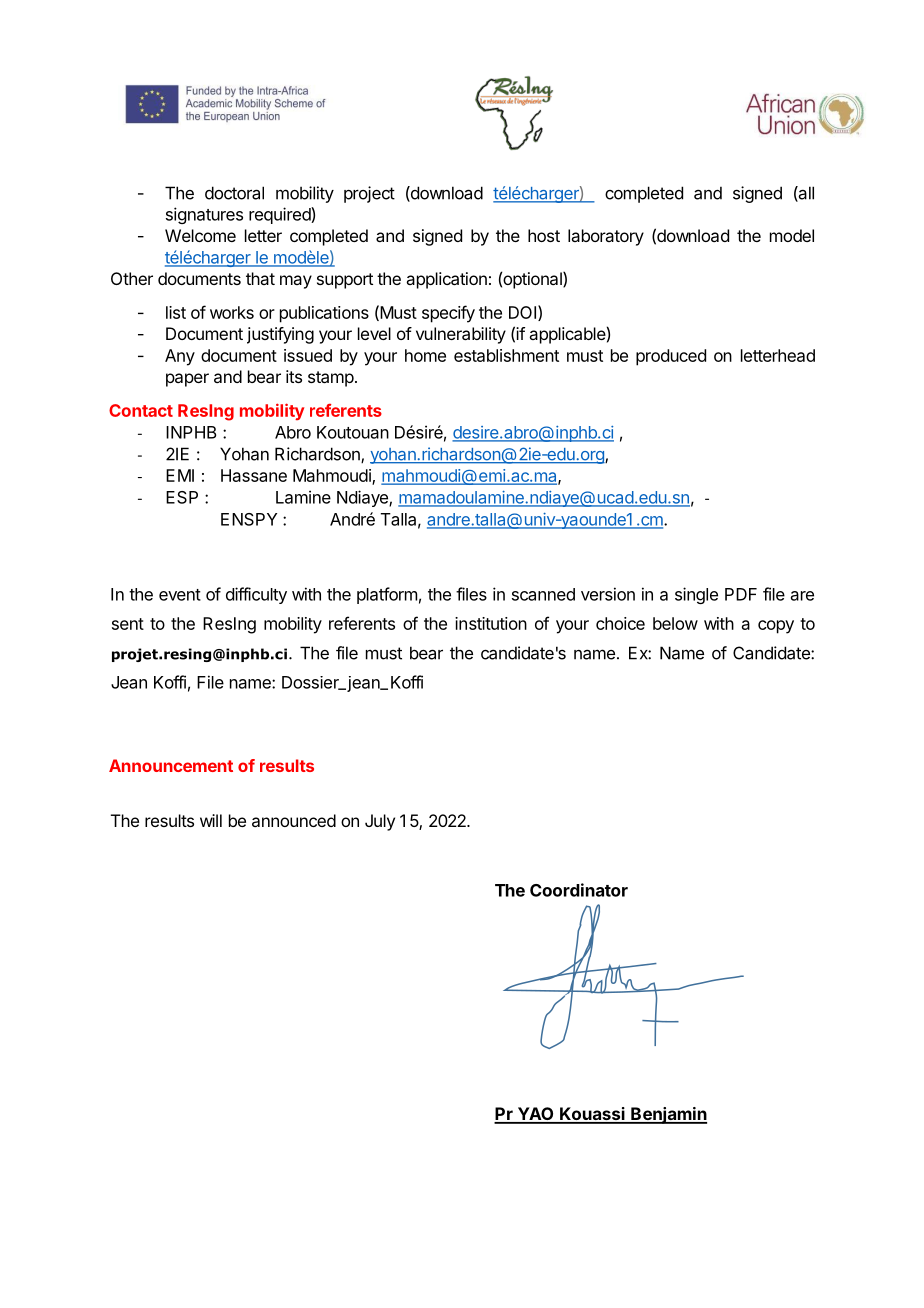 This screenshot has width=924, height=1308. Describe the element at coordinates (380, 822) in the screenshot. I see `July` at that location.
